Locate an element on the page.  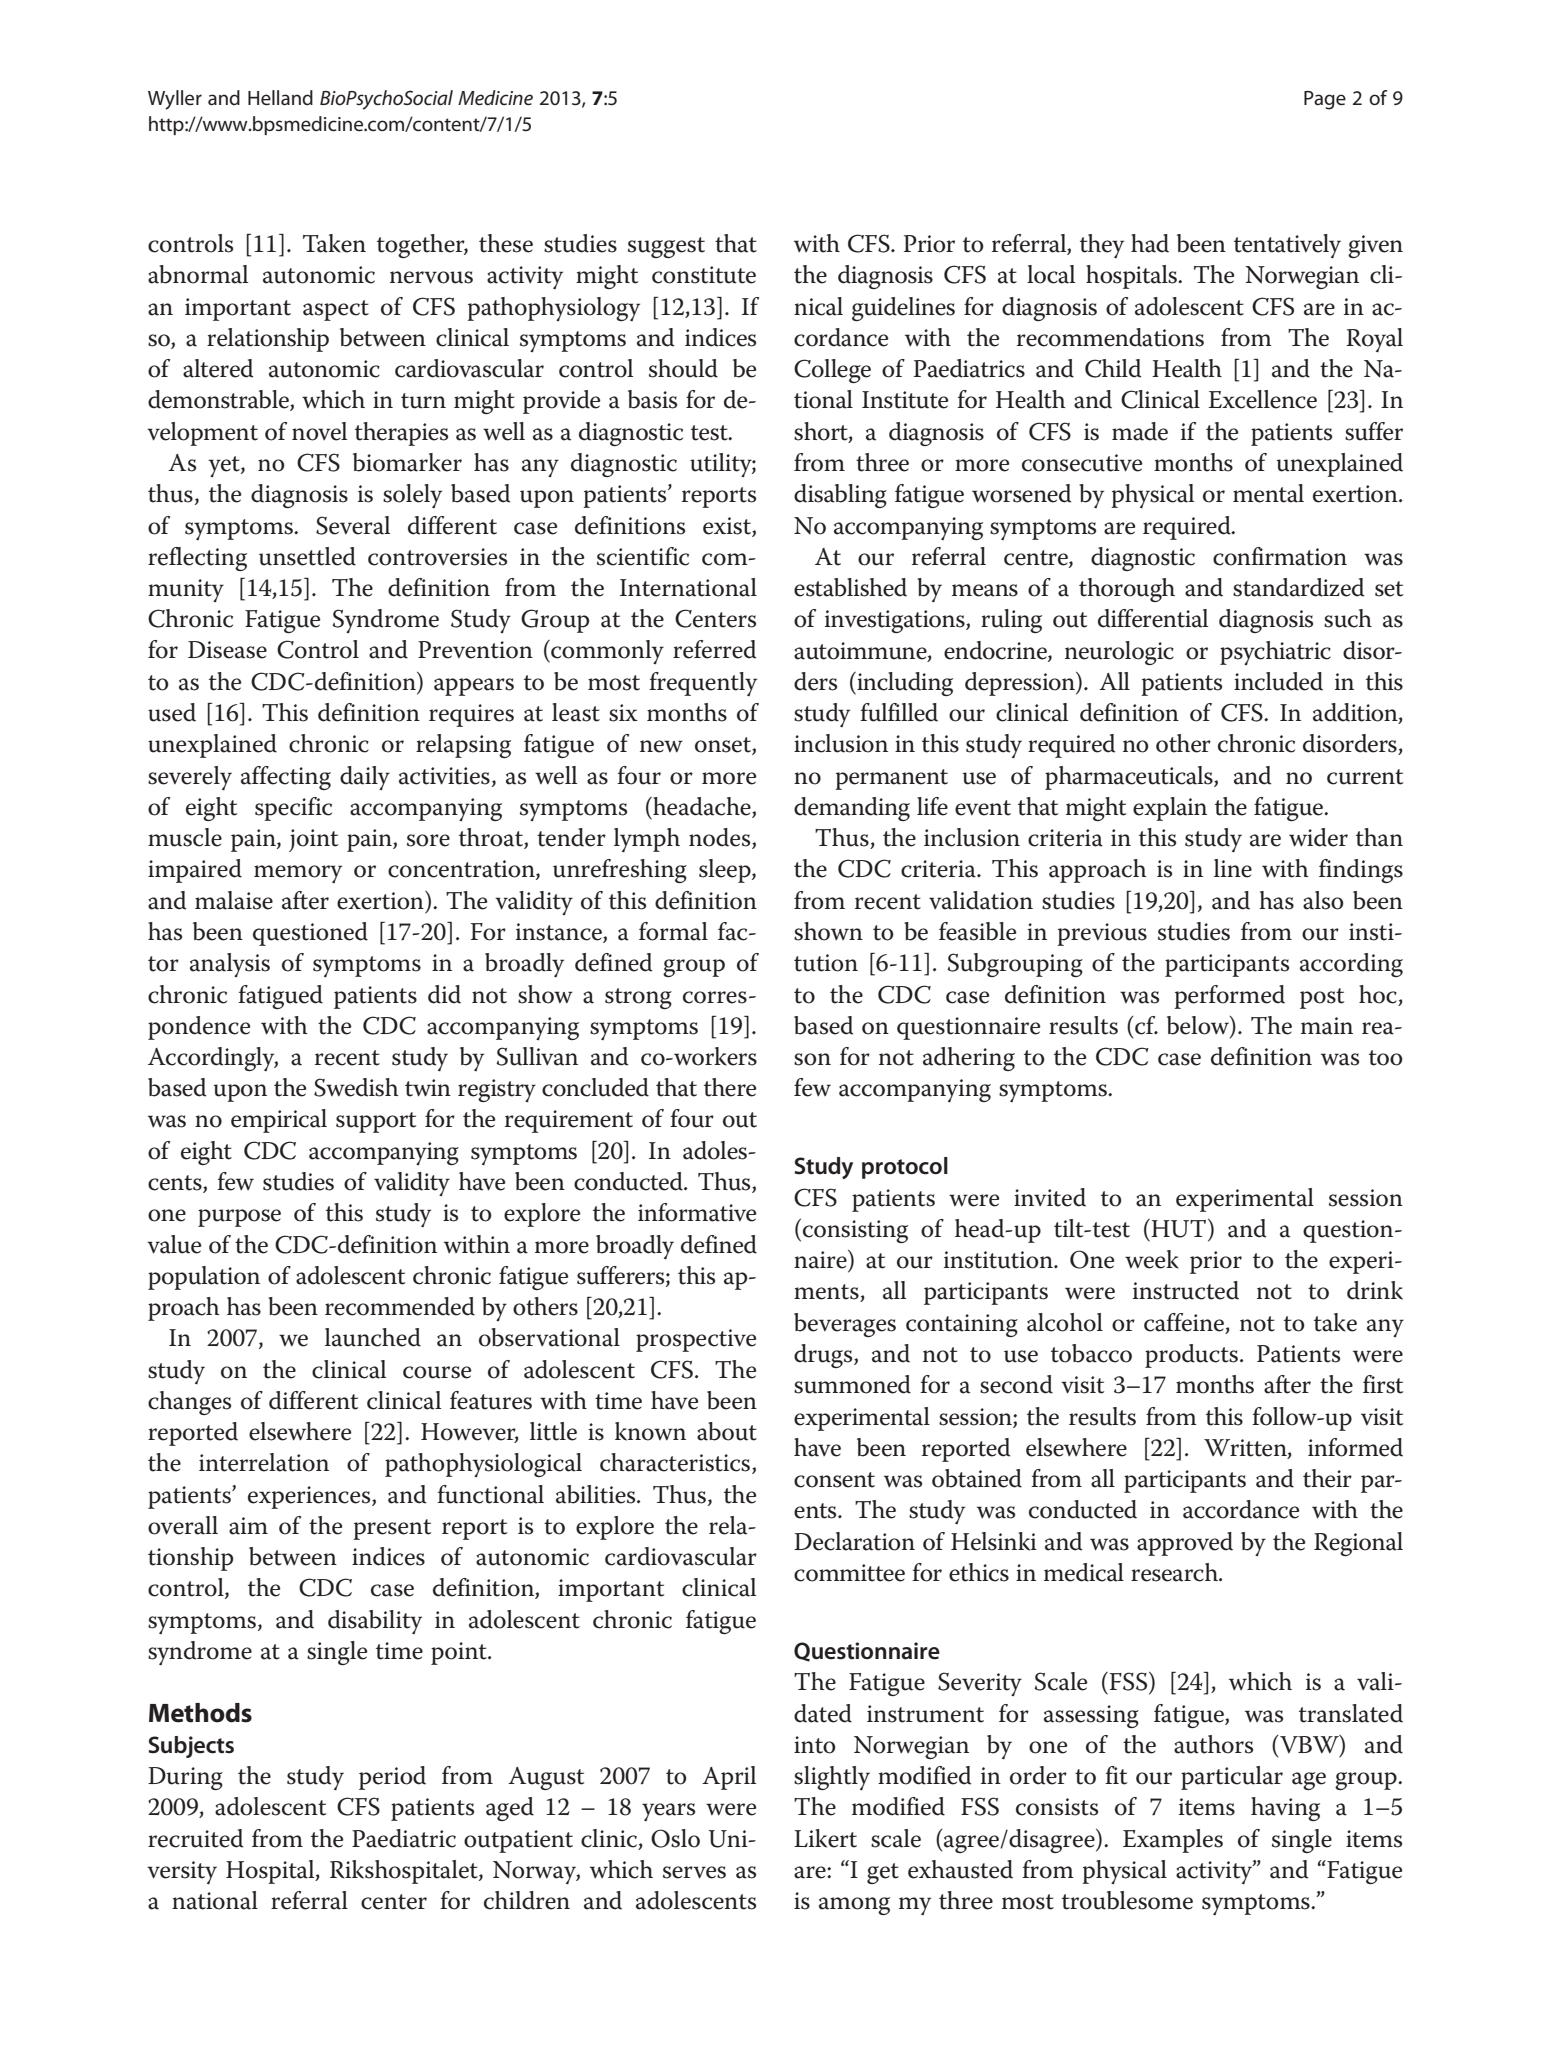
empirical is located at coordinates (279, 1121).
